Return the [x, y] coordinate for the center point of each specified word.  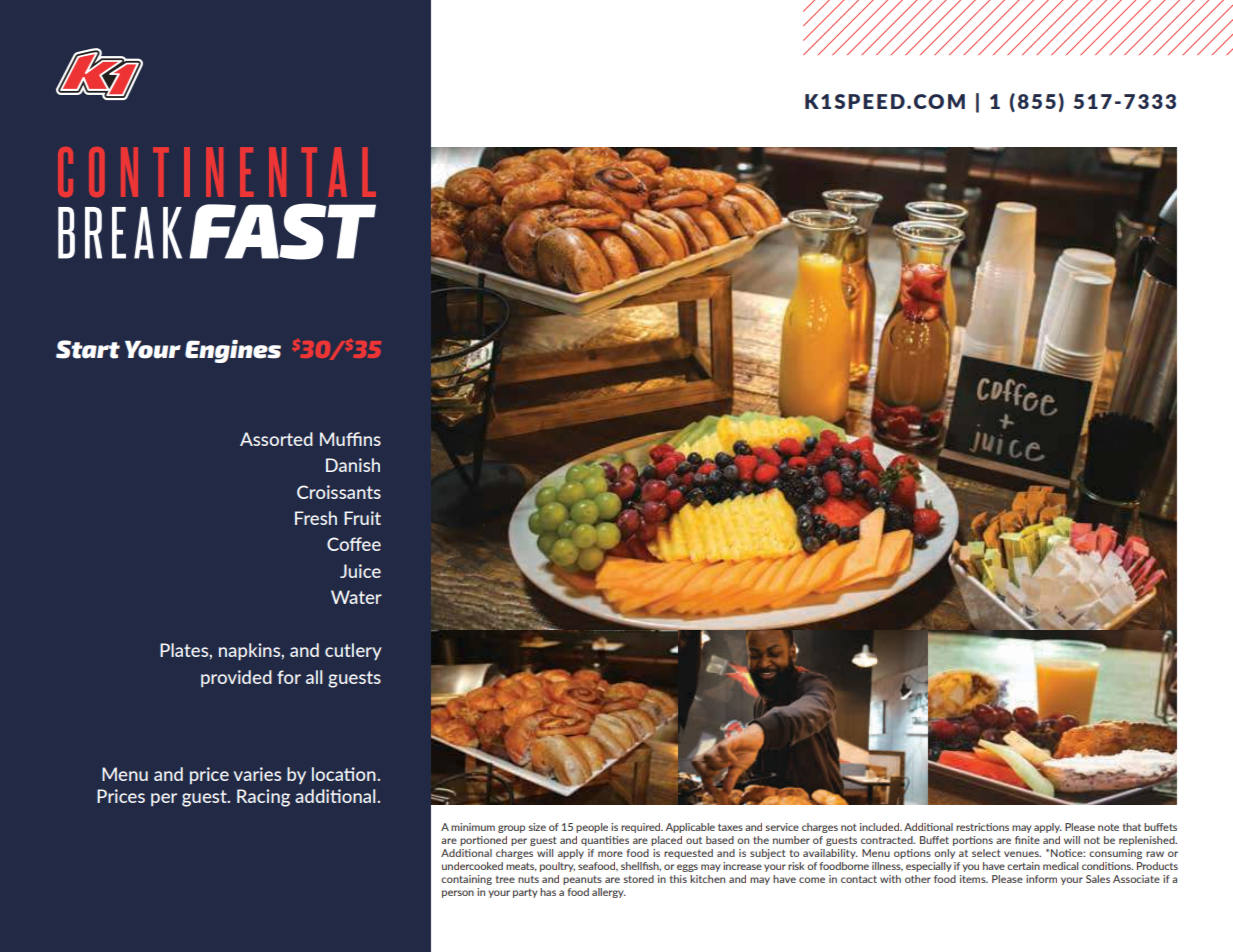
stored [639, 879]
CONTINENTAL [217, 172]
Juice [360, 571]
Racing [263, 798]
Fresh [316, 518]
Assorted [276, 439]
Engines [233, 351]
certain [1023, 866]
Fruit [362, 518]
